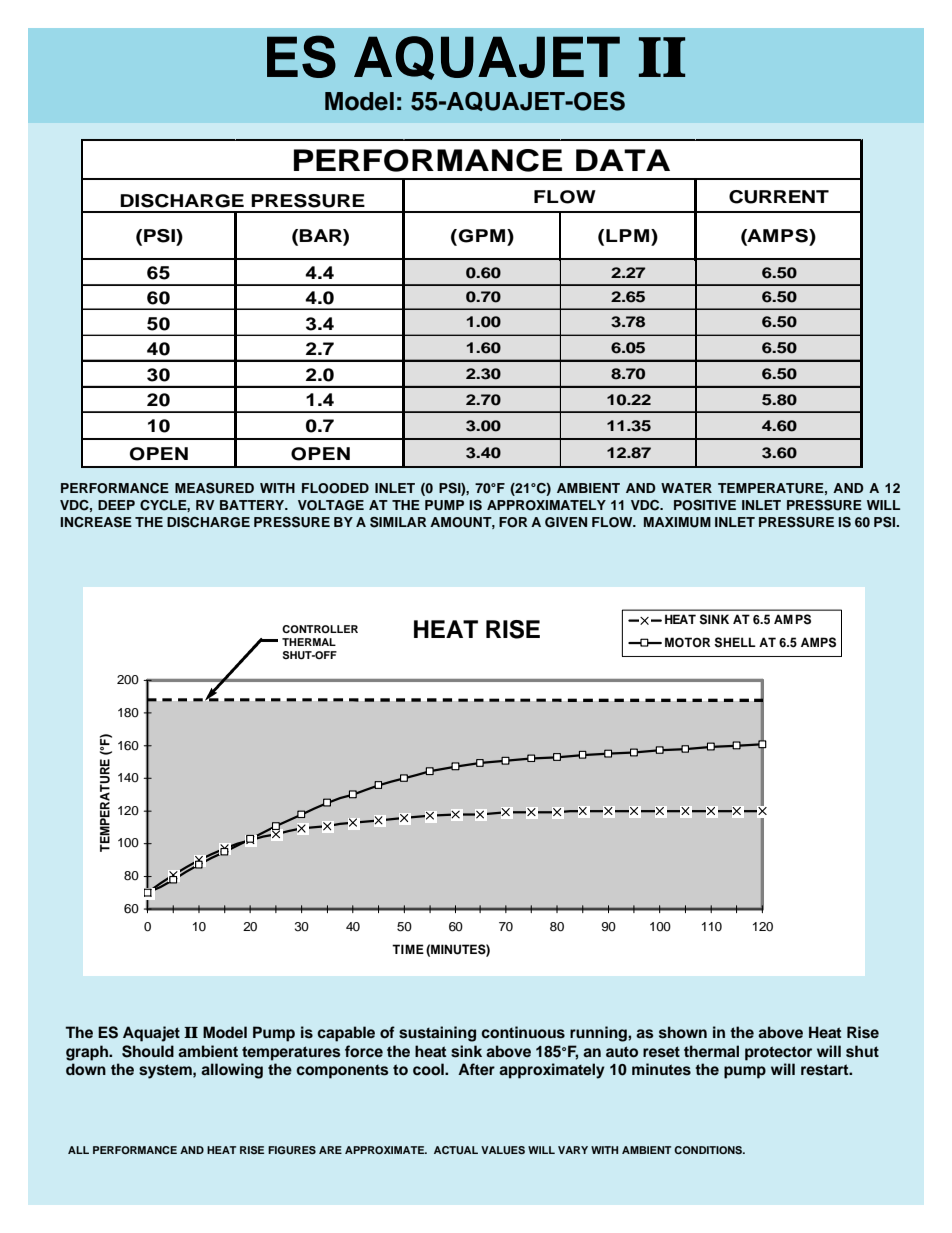 The height and width of the screenshot is (1233, 952). What do you see at coordinates (456, 1150) in the screenshot?
I see `ACTUAL` at bounding box center [456, 1150].
